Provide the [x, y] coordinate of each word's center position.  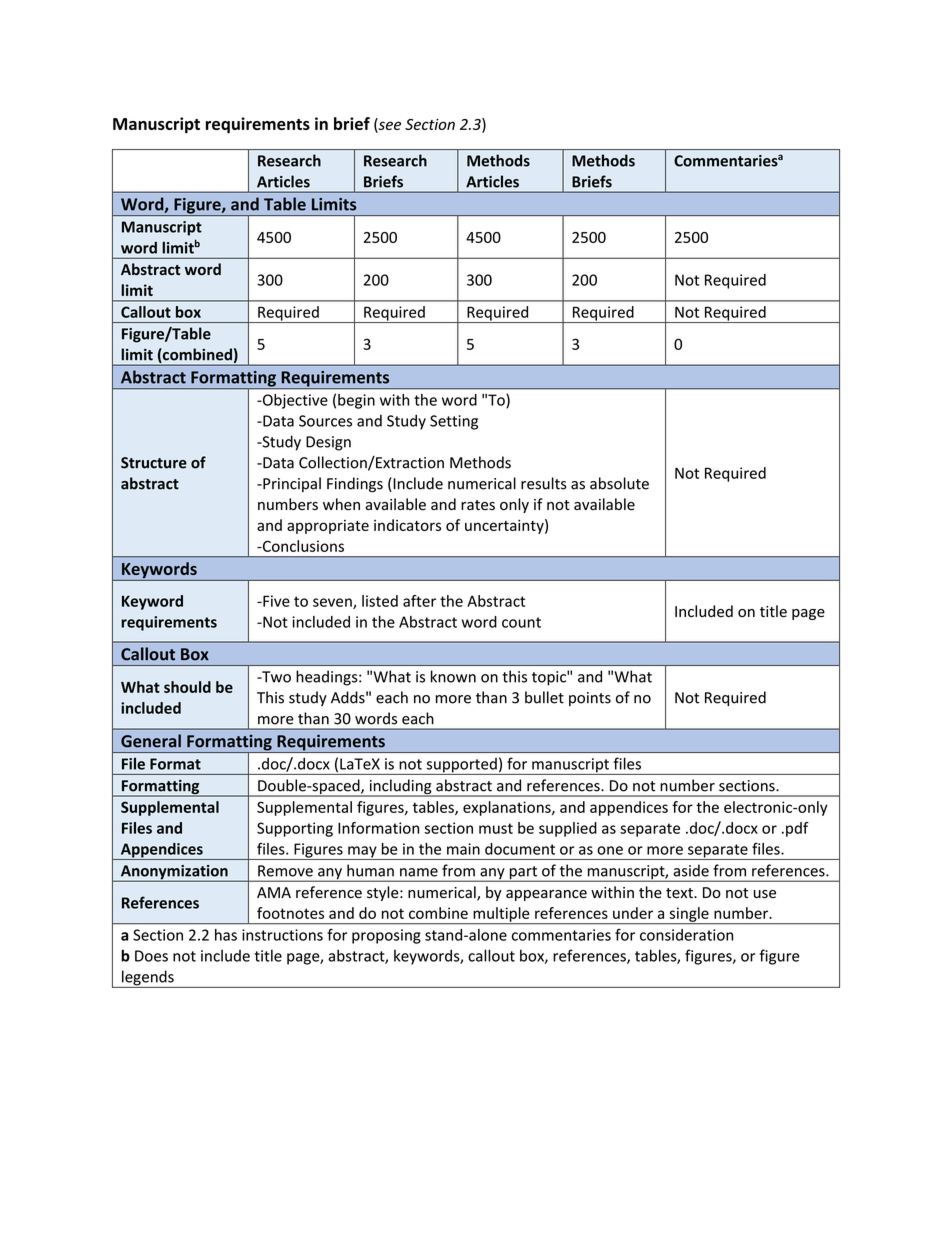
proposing [386, 936]
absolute [619, 483]
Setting [454, 422]
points [590, 699]
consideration [686, 935]
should [187, 687]
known [453, 676]
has [226, 935]
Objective [294, 401]
